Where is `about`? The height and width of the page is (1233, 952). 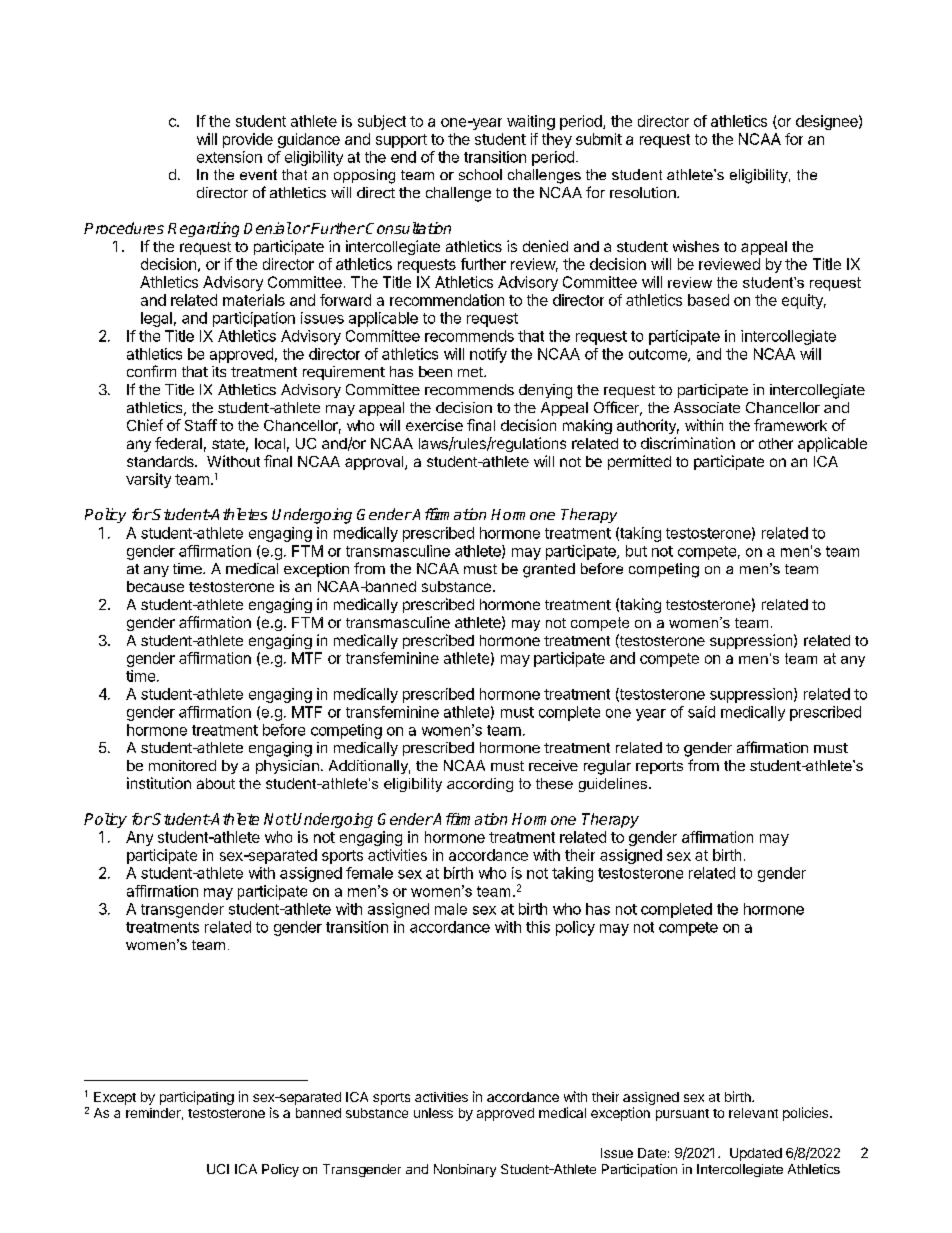 about is located at coordinates (216, 783).
